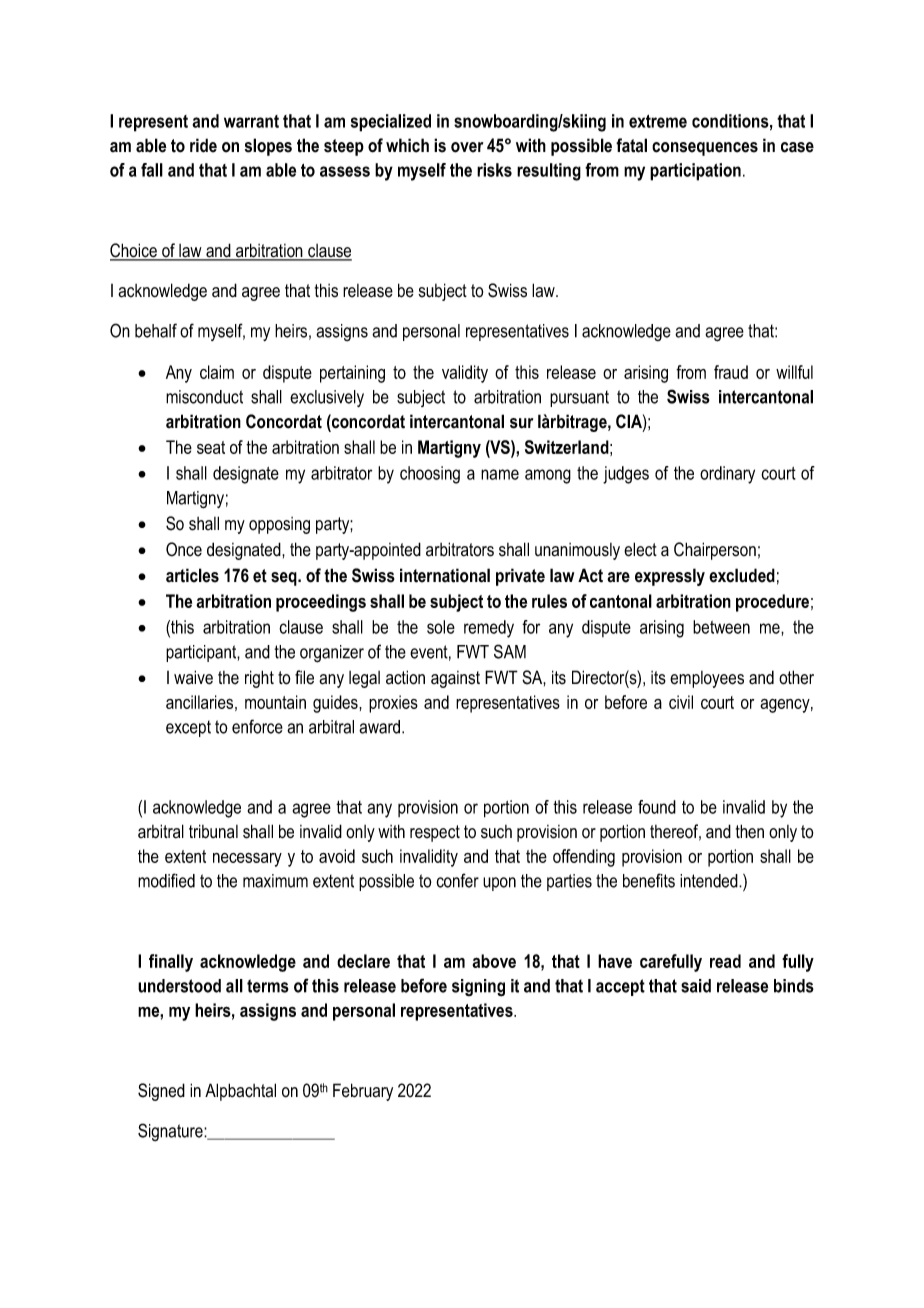 The height and width of the screenshot is (1308, 924). Describe the element at coordinates (467, 147) in the screenshot. I see `over` at that location.
